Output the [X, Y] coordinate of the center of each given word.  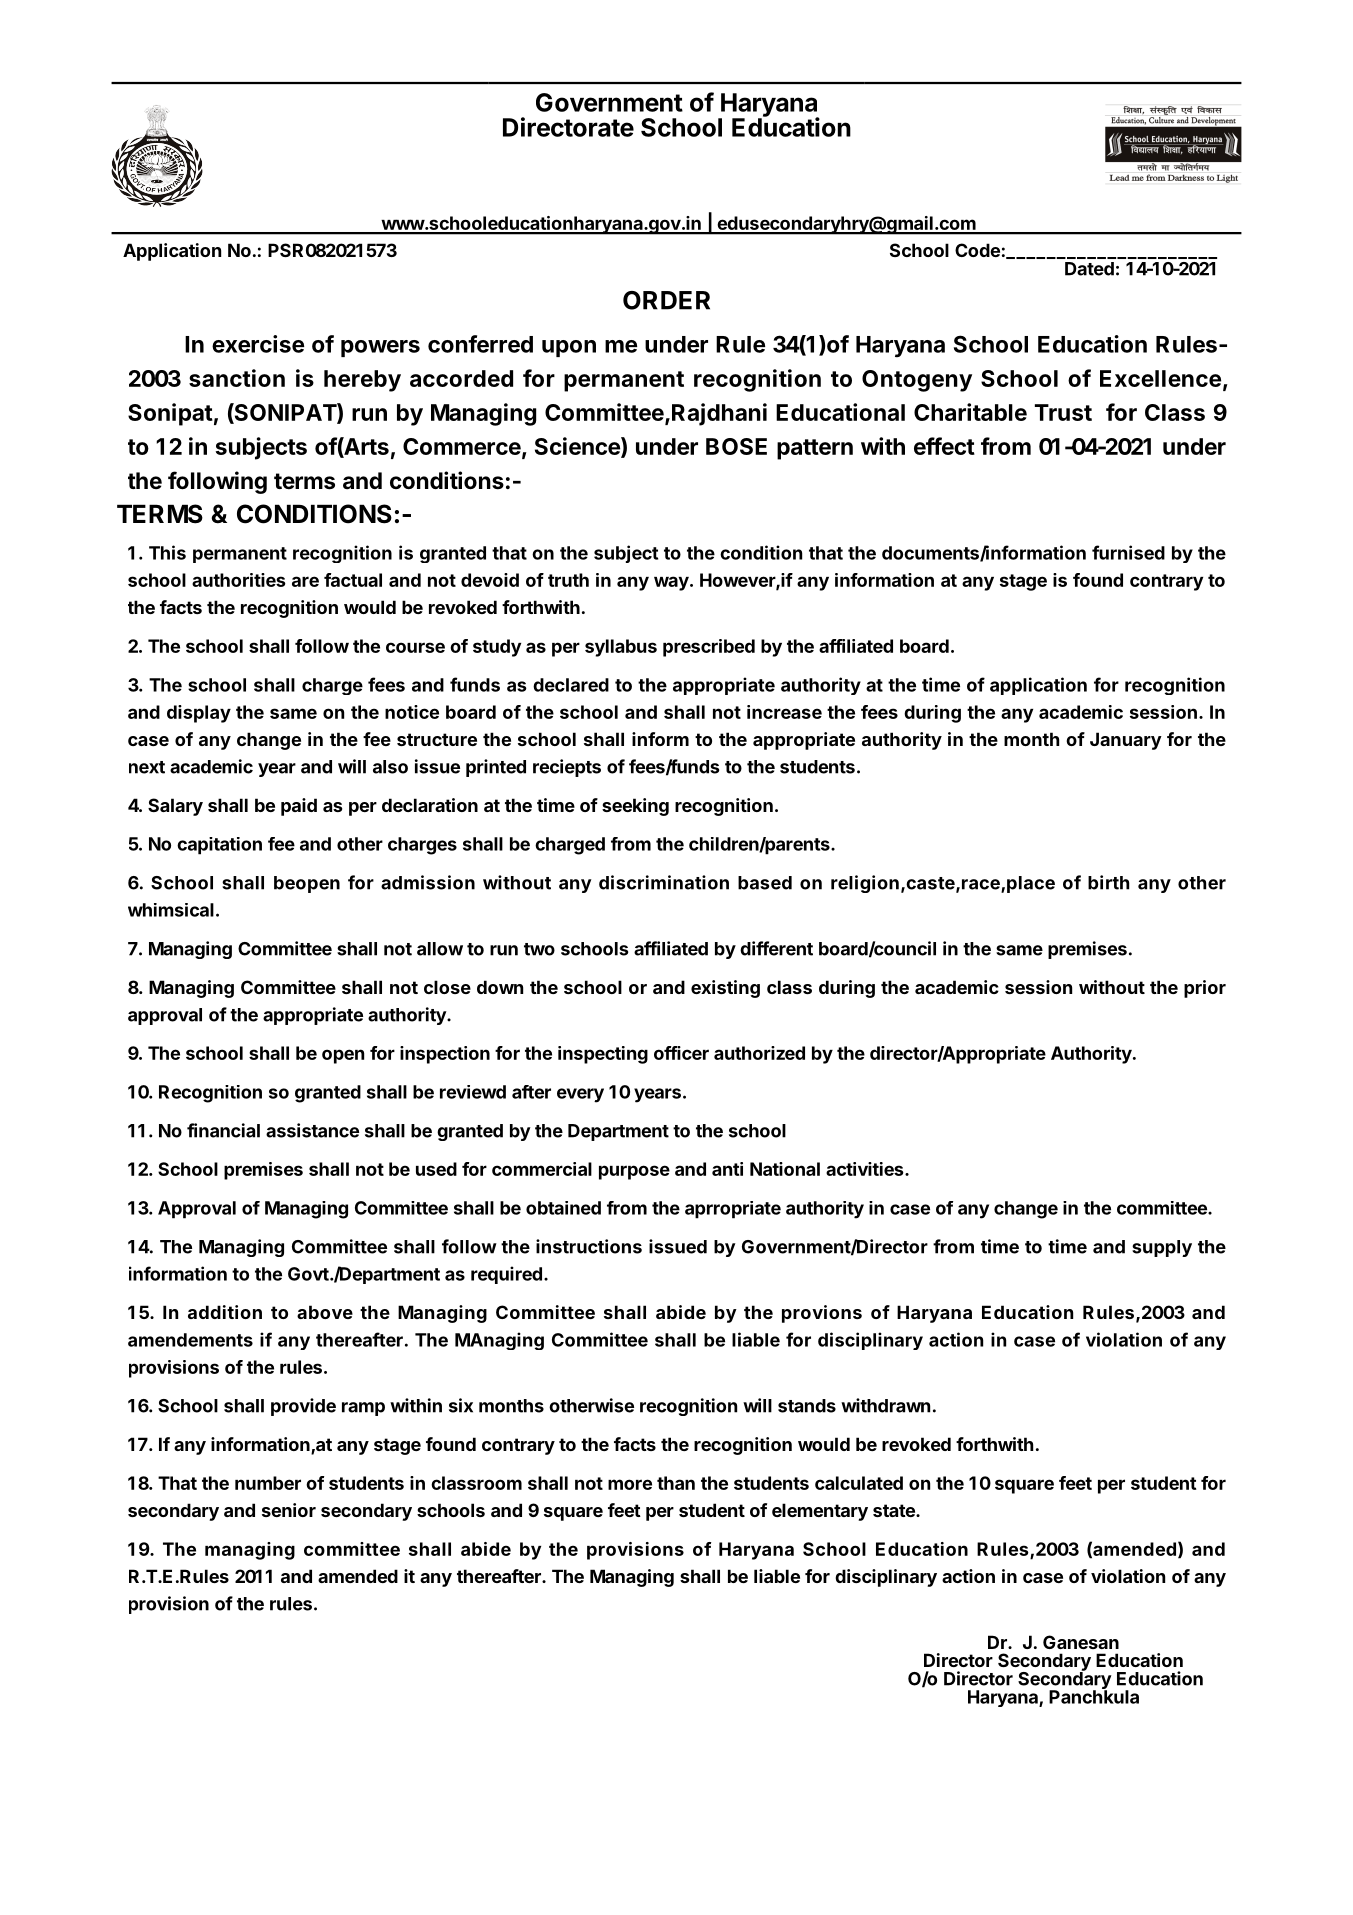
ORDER [666, 300]
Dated [1089, 269]
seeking [635, 807]
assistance [312, 1130]
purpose [634, 1172]
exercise [258, 344]
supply [1162, 1248]
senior [289, 1510]
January [1126, 741]
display [199, 714]
